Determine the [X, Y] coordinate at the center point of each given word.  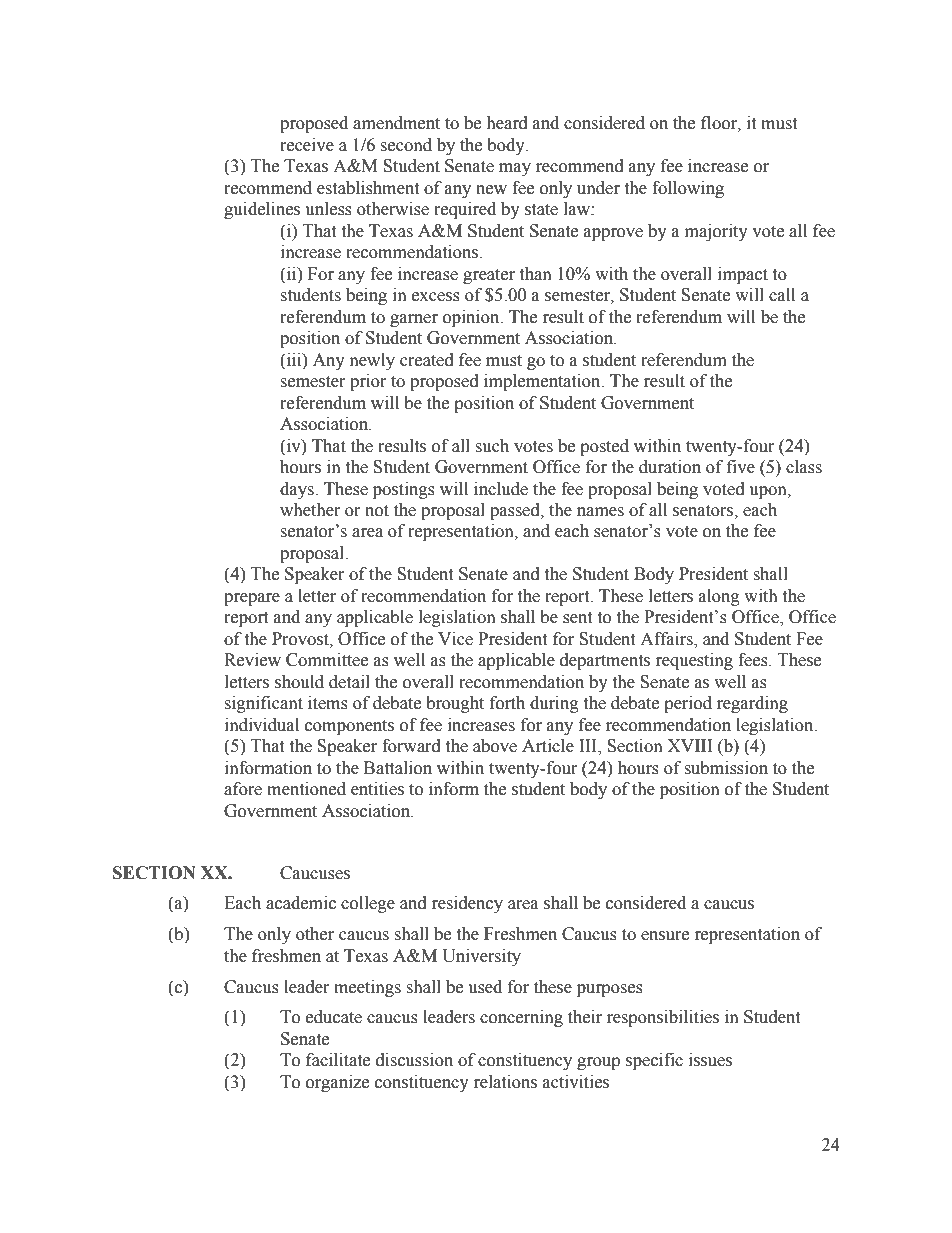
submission [726, 768]
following [688, 189]
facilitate [338, 1060]
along [719, 597]
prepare [252, 599]
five [741, 467]
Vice [455, 639]
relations [505, 1082]
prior [368, 382]
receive [307, 145]
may [515, 169]
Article [548, 746]
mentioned [306, 789]
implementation [543, 382]
